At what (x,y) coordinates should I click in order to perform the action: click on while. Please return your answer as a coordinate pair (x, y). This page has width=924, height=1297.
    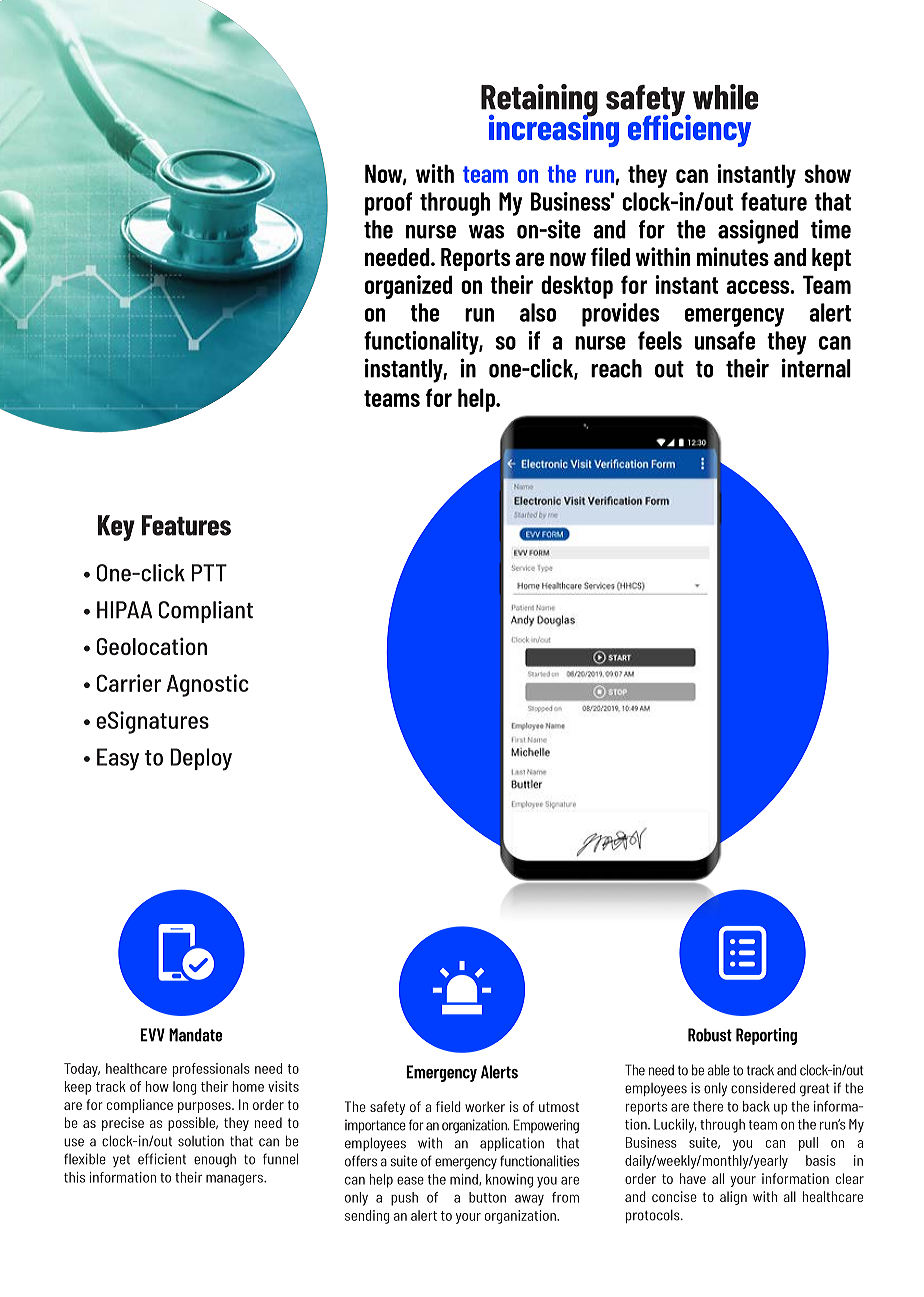
    Looking at the image, I should click on (725, 97).
